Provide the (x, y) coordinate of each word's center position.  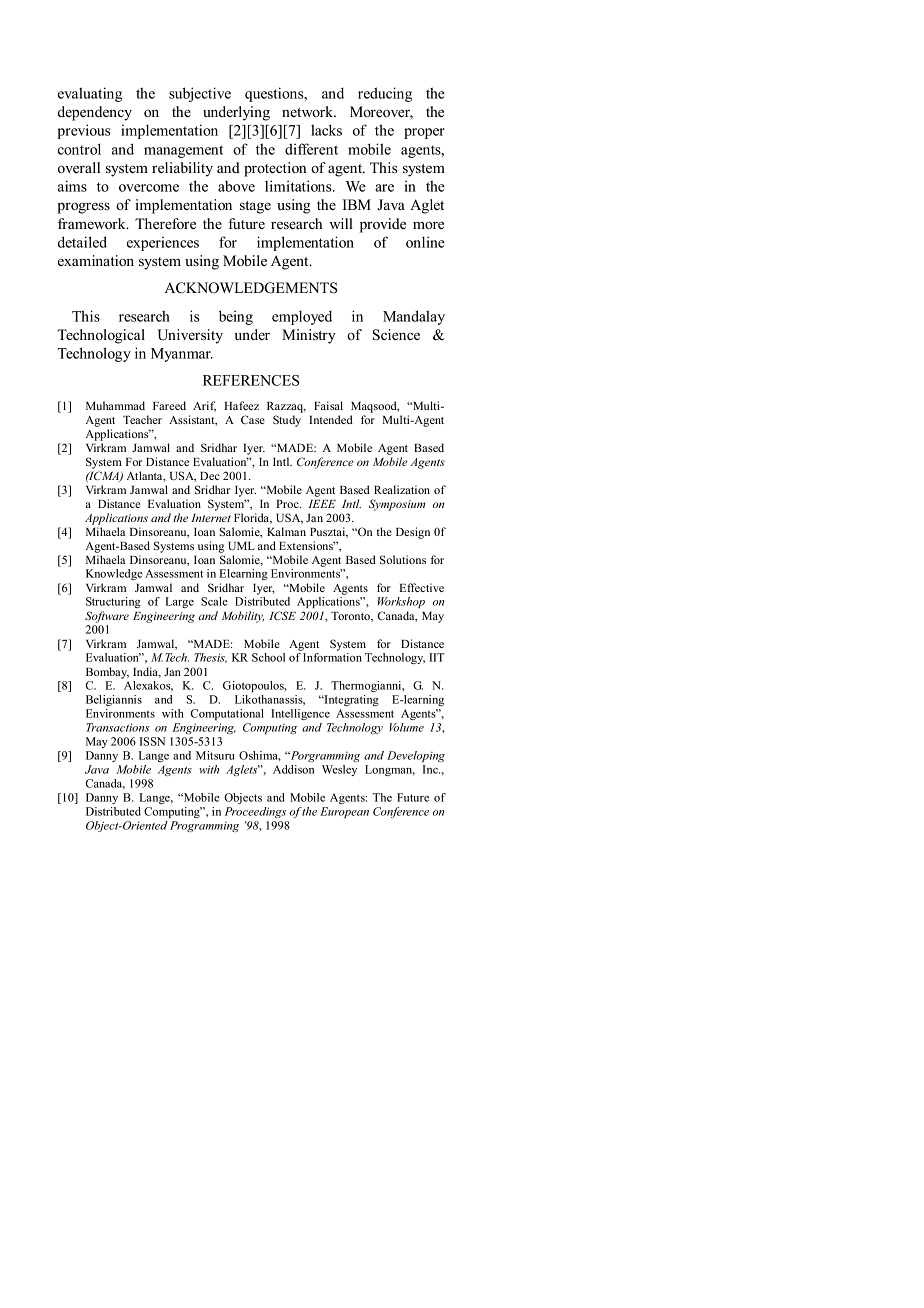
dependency (95, 113)
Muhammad (115, 405)
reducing (385, 94)
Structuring (113, 602)
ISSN (152, 741)
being (236, 317)
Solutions (403, 559)
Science (396, 335)
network (309, 111)
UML (241, 546)
